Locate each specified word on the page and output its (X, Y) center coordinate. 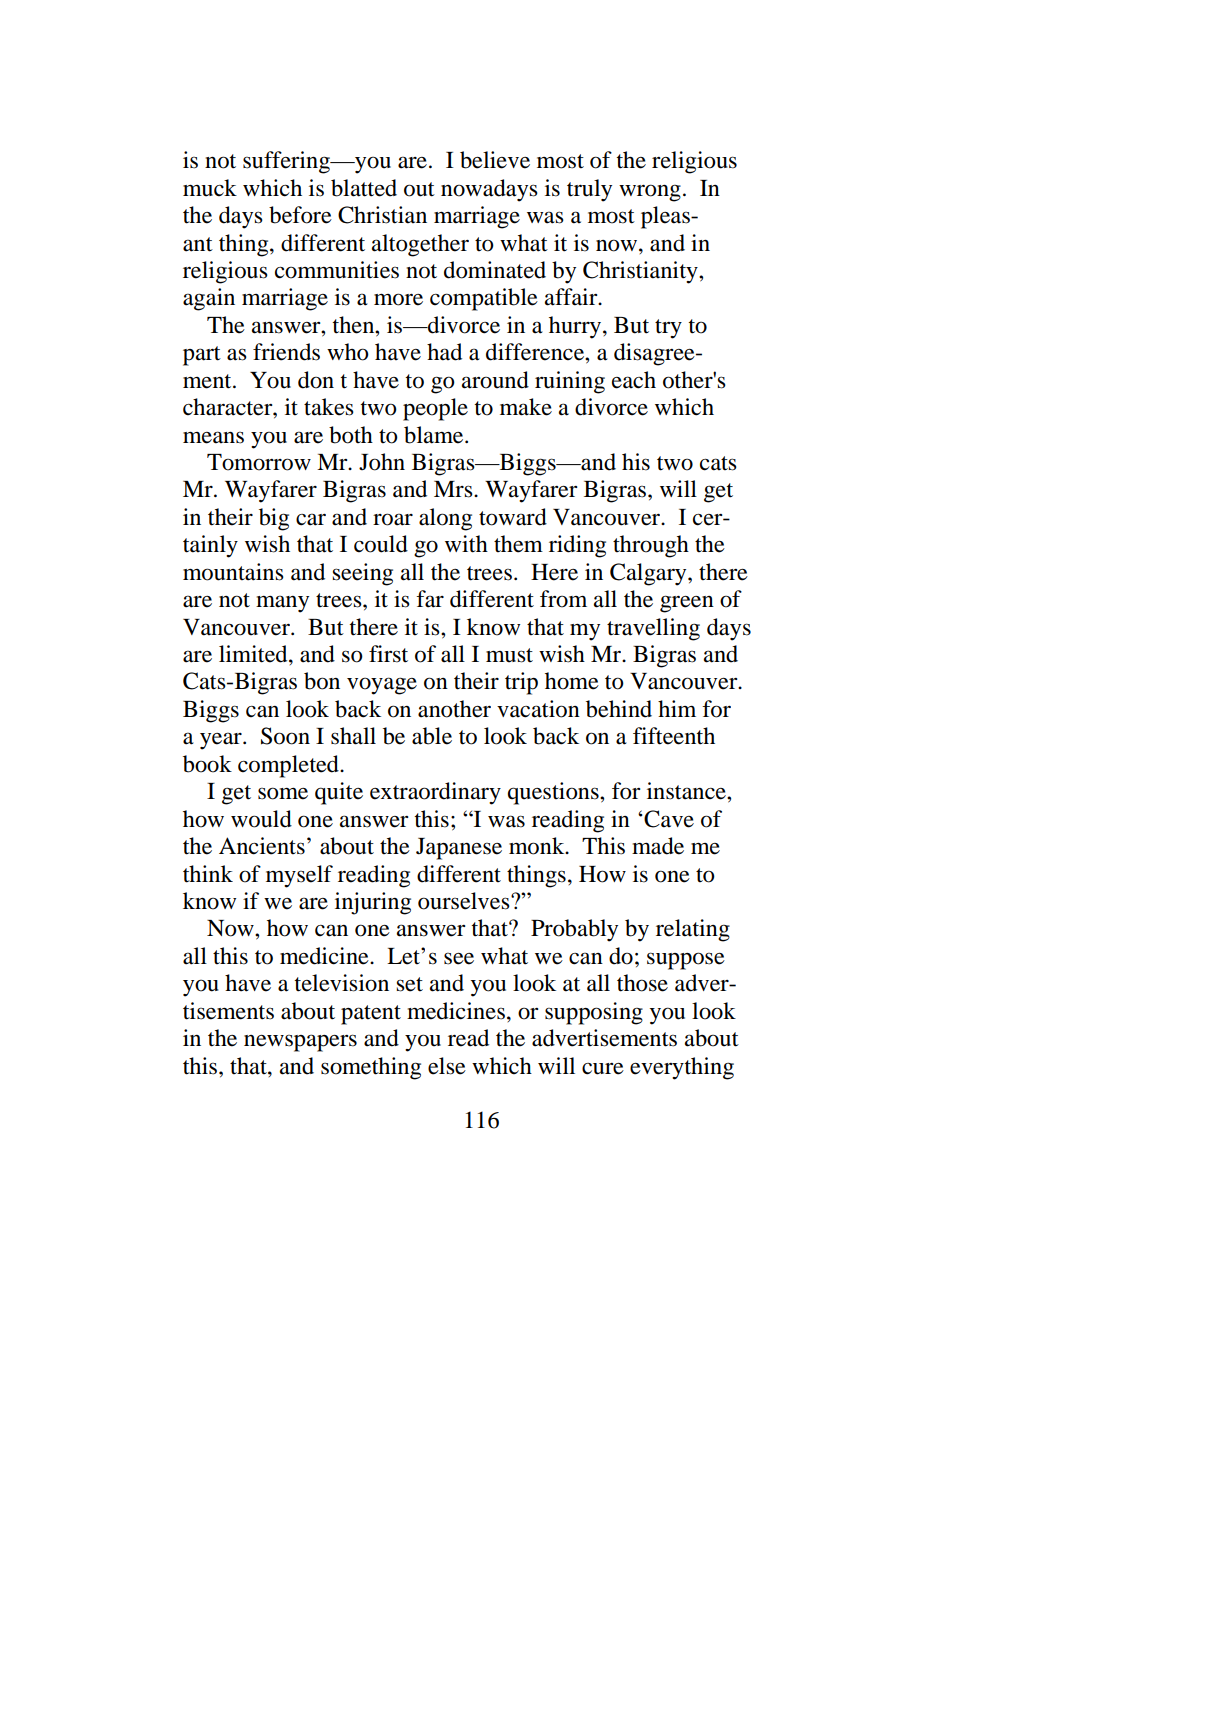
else (447, 1066)
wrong (650, 193)
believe (495, 160)
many (282, 604)
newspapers (300, 1043)
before (300, 215)
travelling (653, 629)
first (388, 654)
